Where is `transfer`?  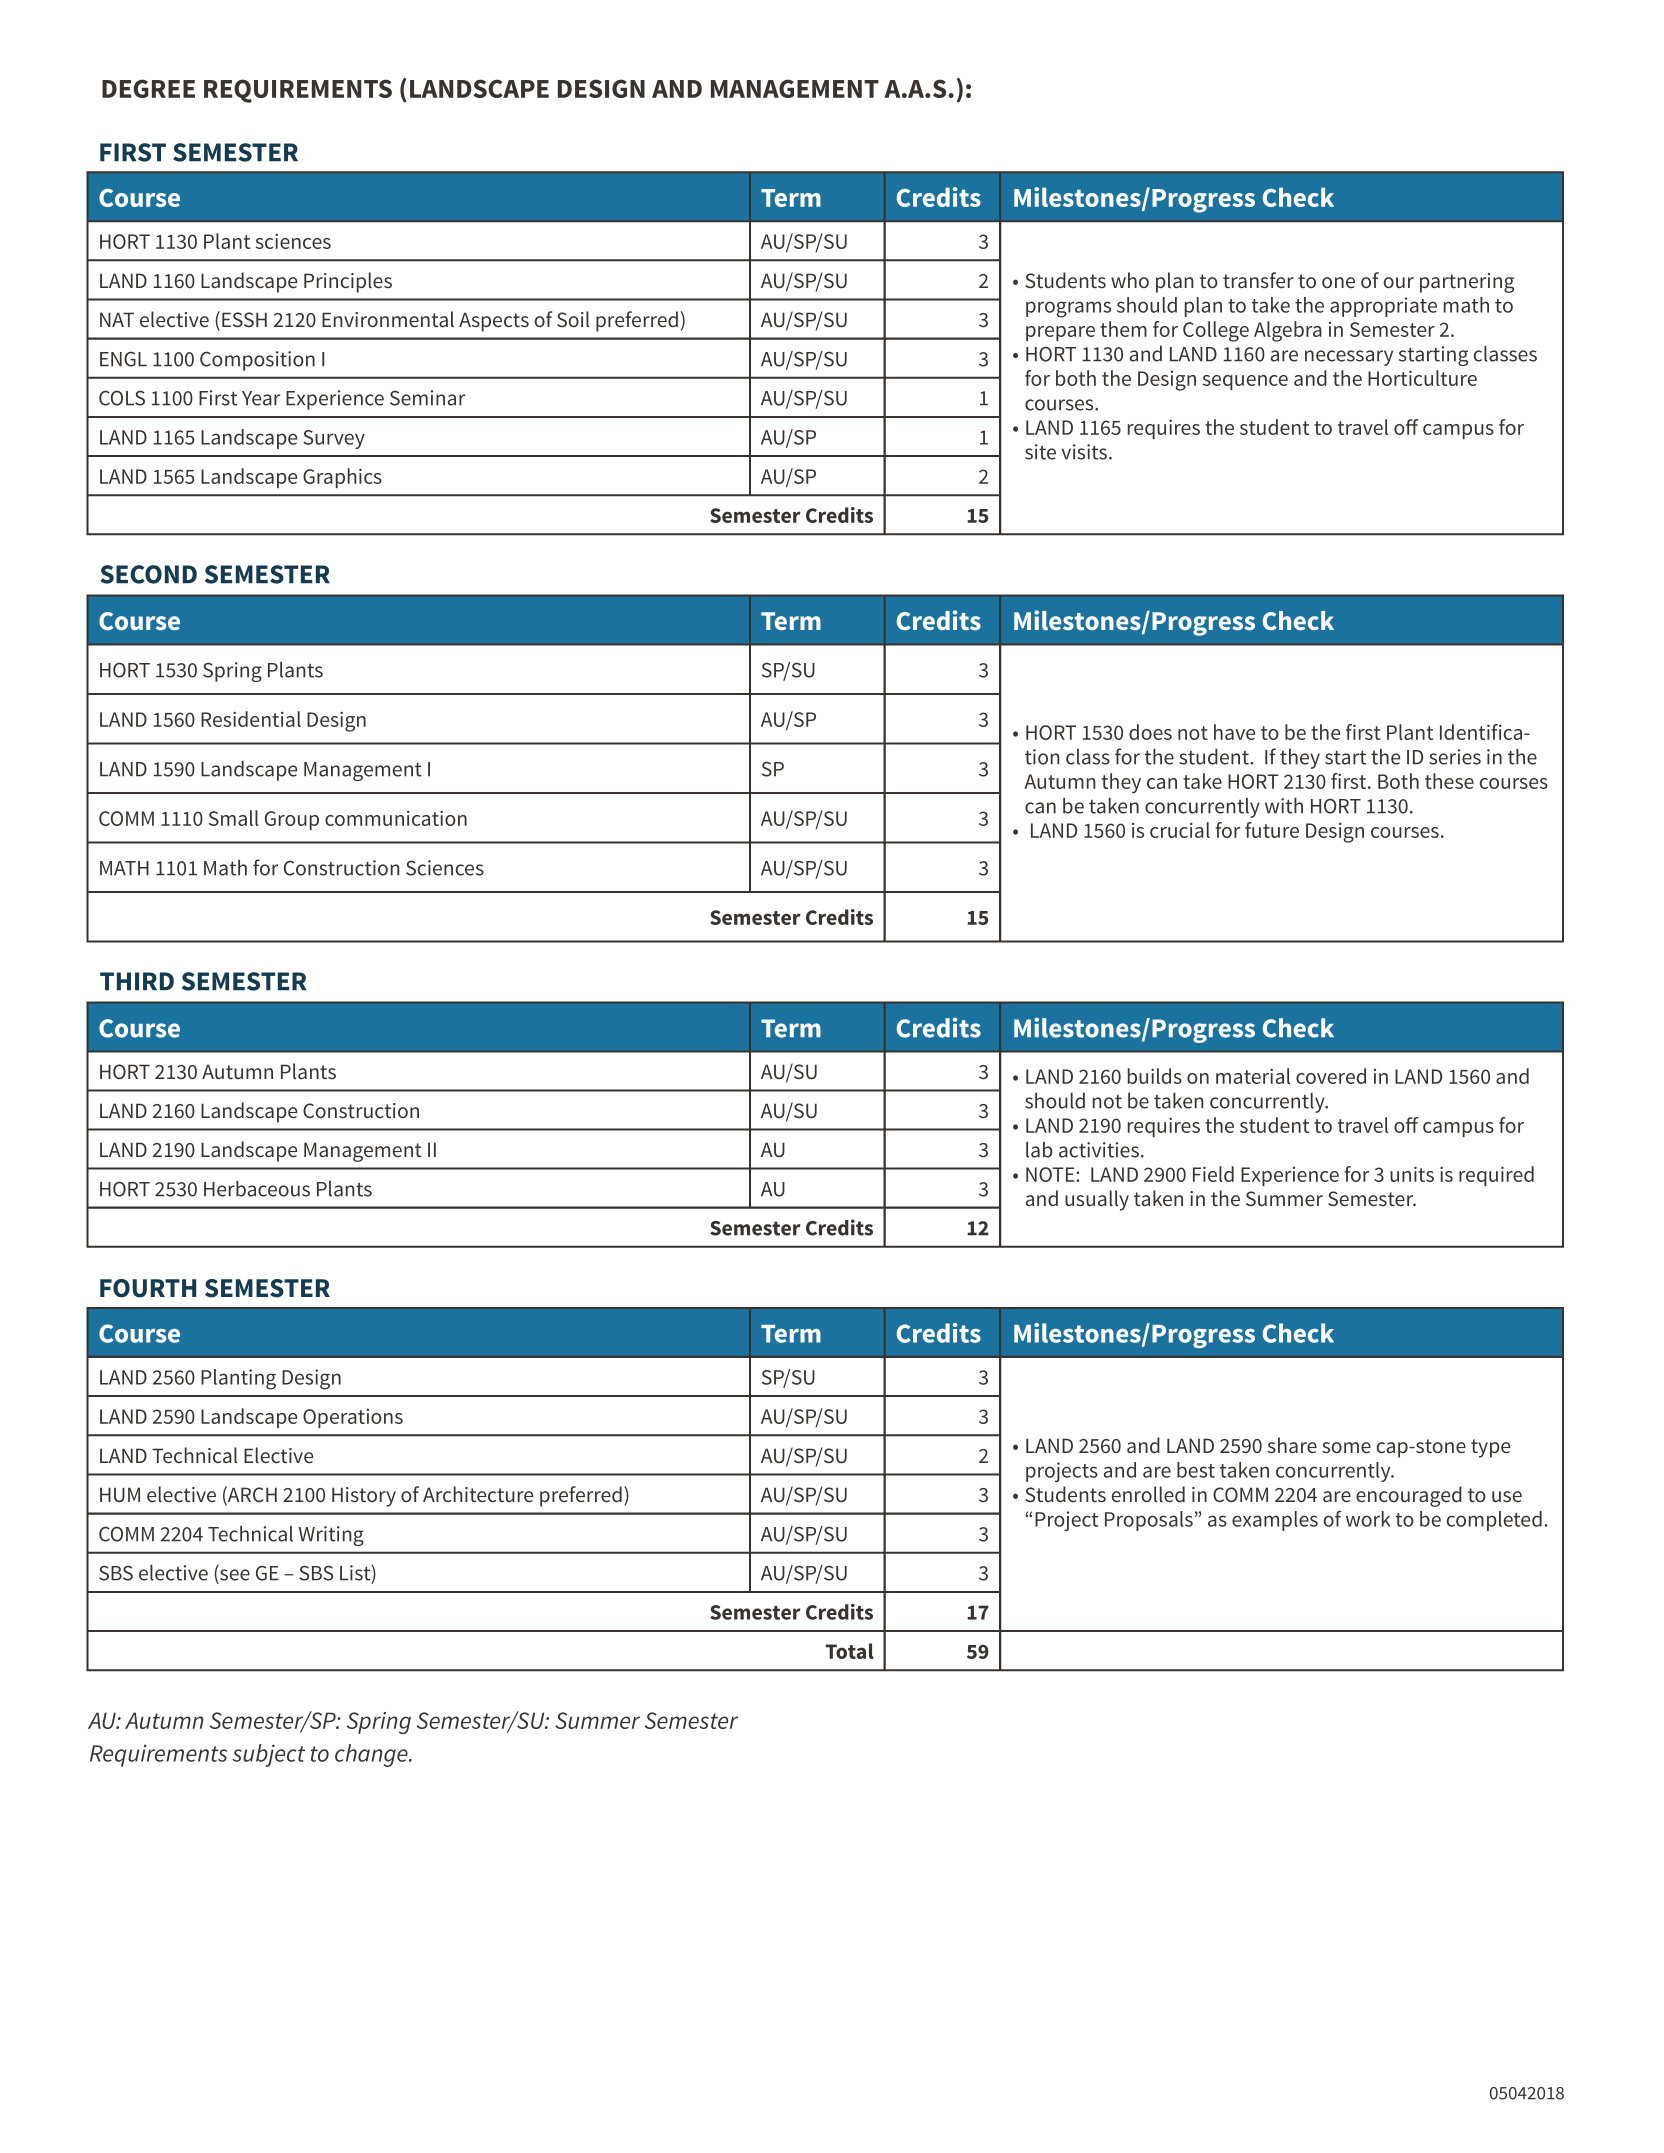
transfer is located at coordinates (1258, 280).
